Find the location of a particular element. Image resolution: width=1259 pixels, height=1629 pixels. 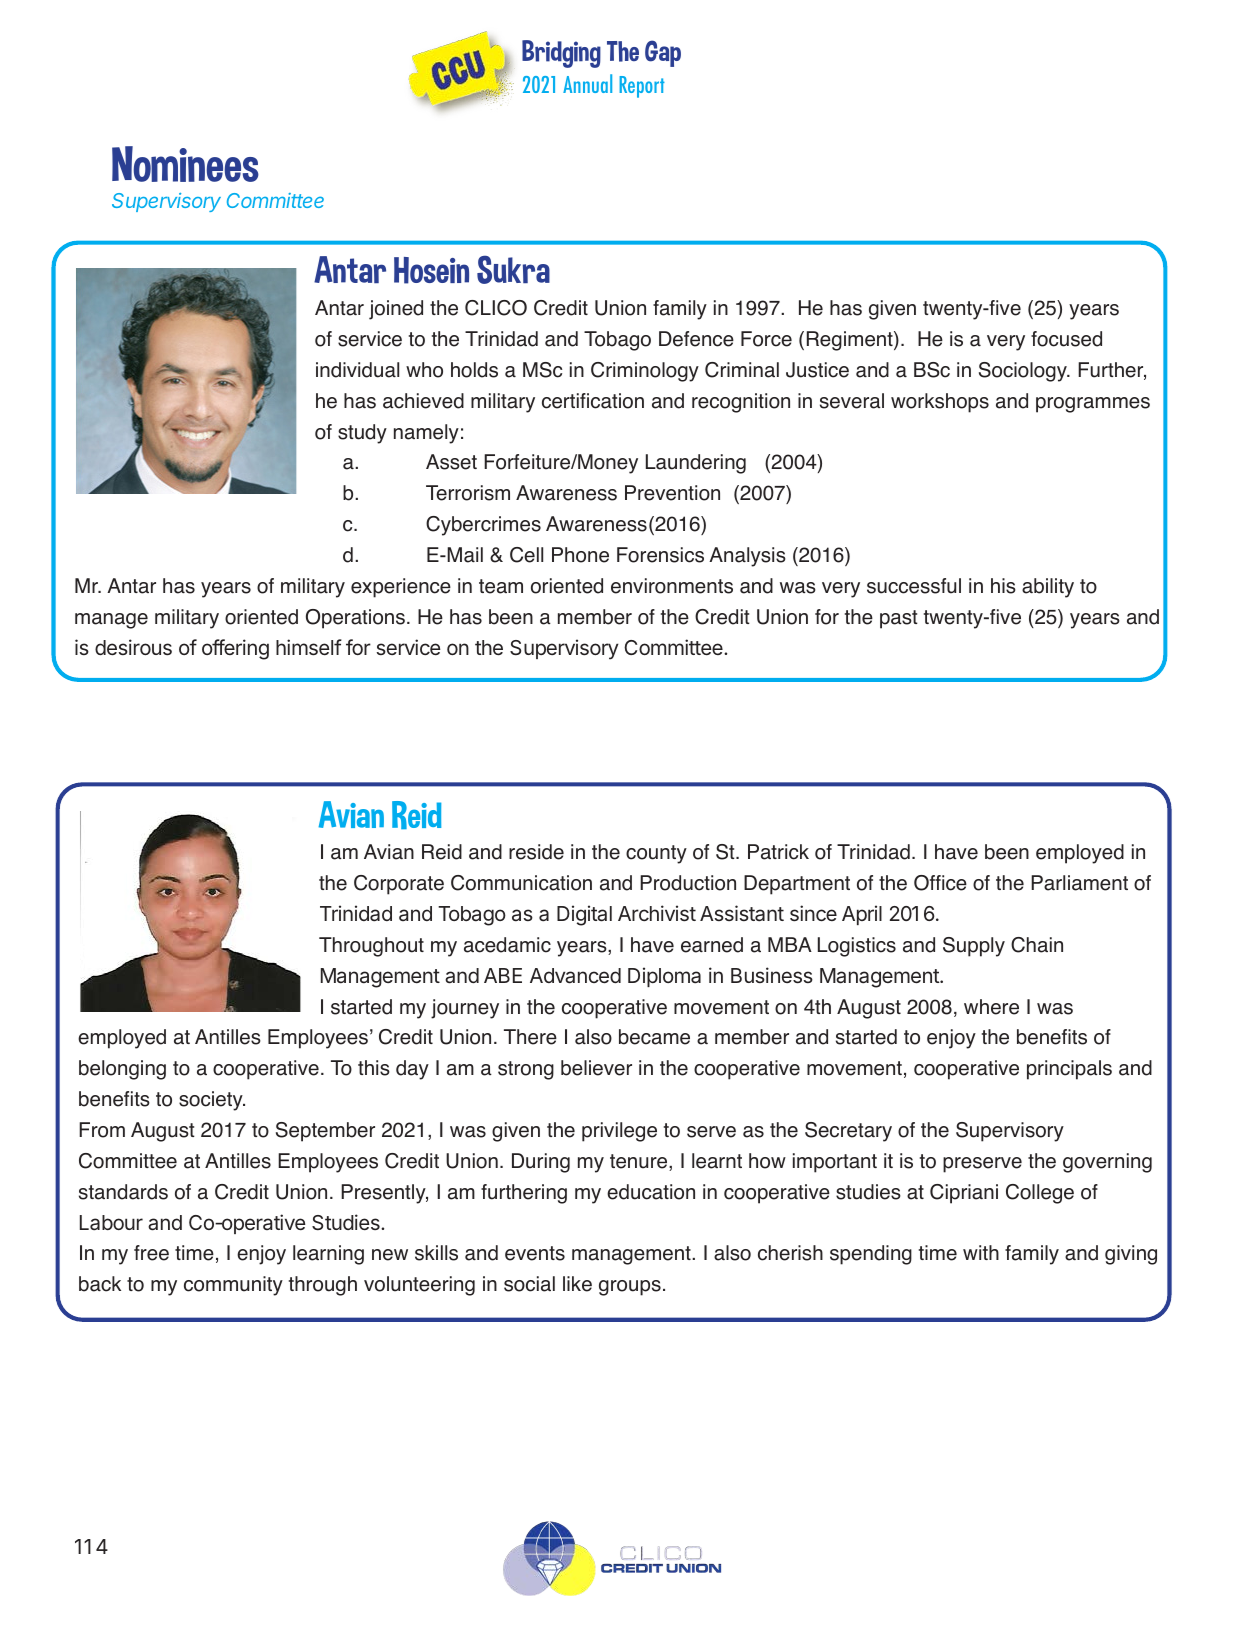

Gap is located at coordinates (663, 53).
